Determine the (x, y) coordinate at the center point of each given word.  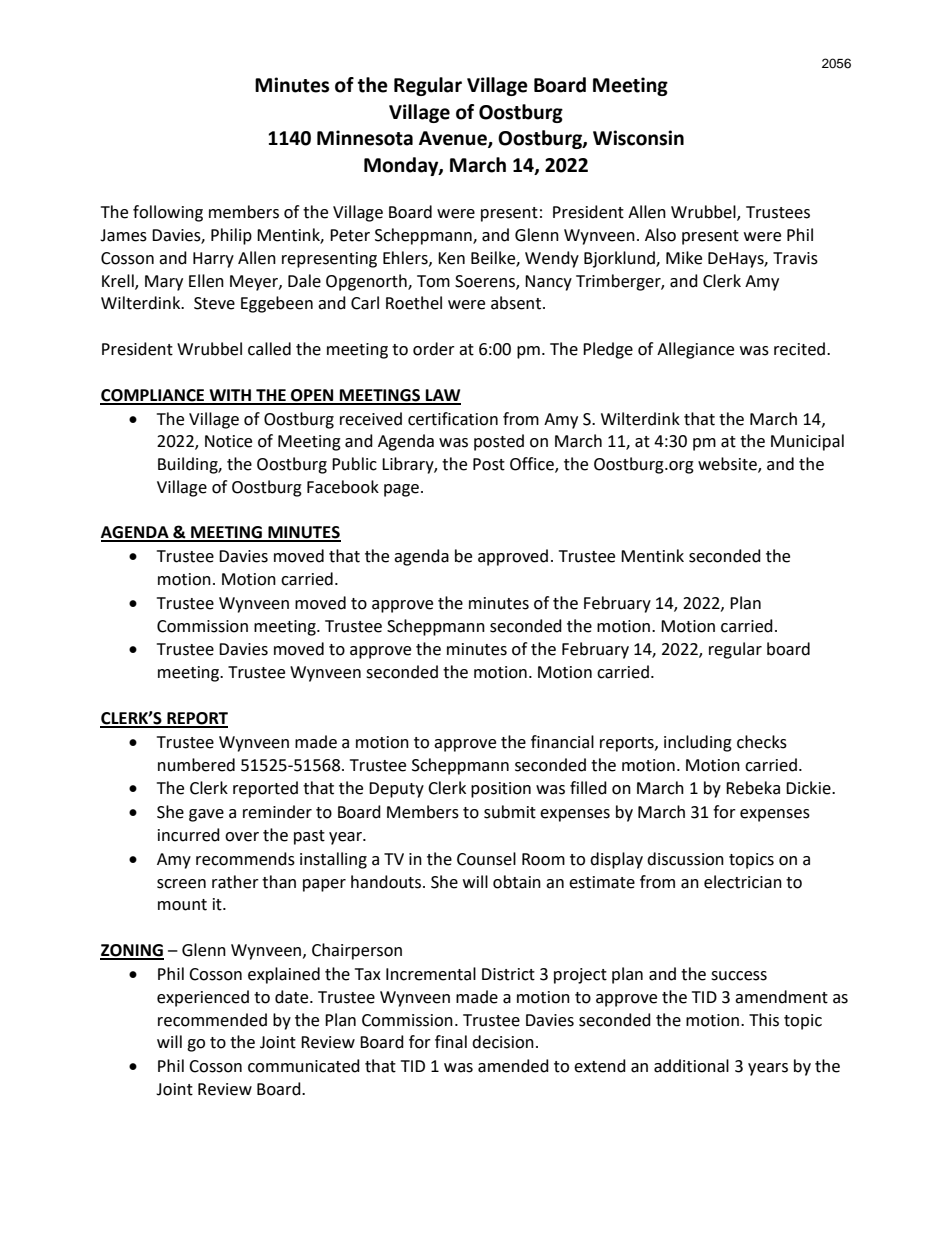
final (451, 1042)
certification (453, 419)
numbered (196, 765)
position (501, 790)
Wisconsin (638, 138)
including (698, 743)
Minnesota (365, 138)
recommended (212, 1020)
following (168, 213)
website (728, 465)
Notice (228, 441)
